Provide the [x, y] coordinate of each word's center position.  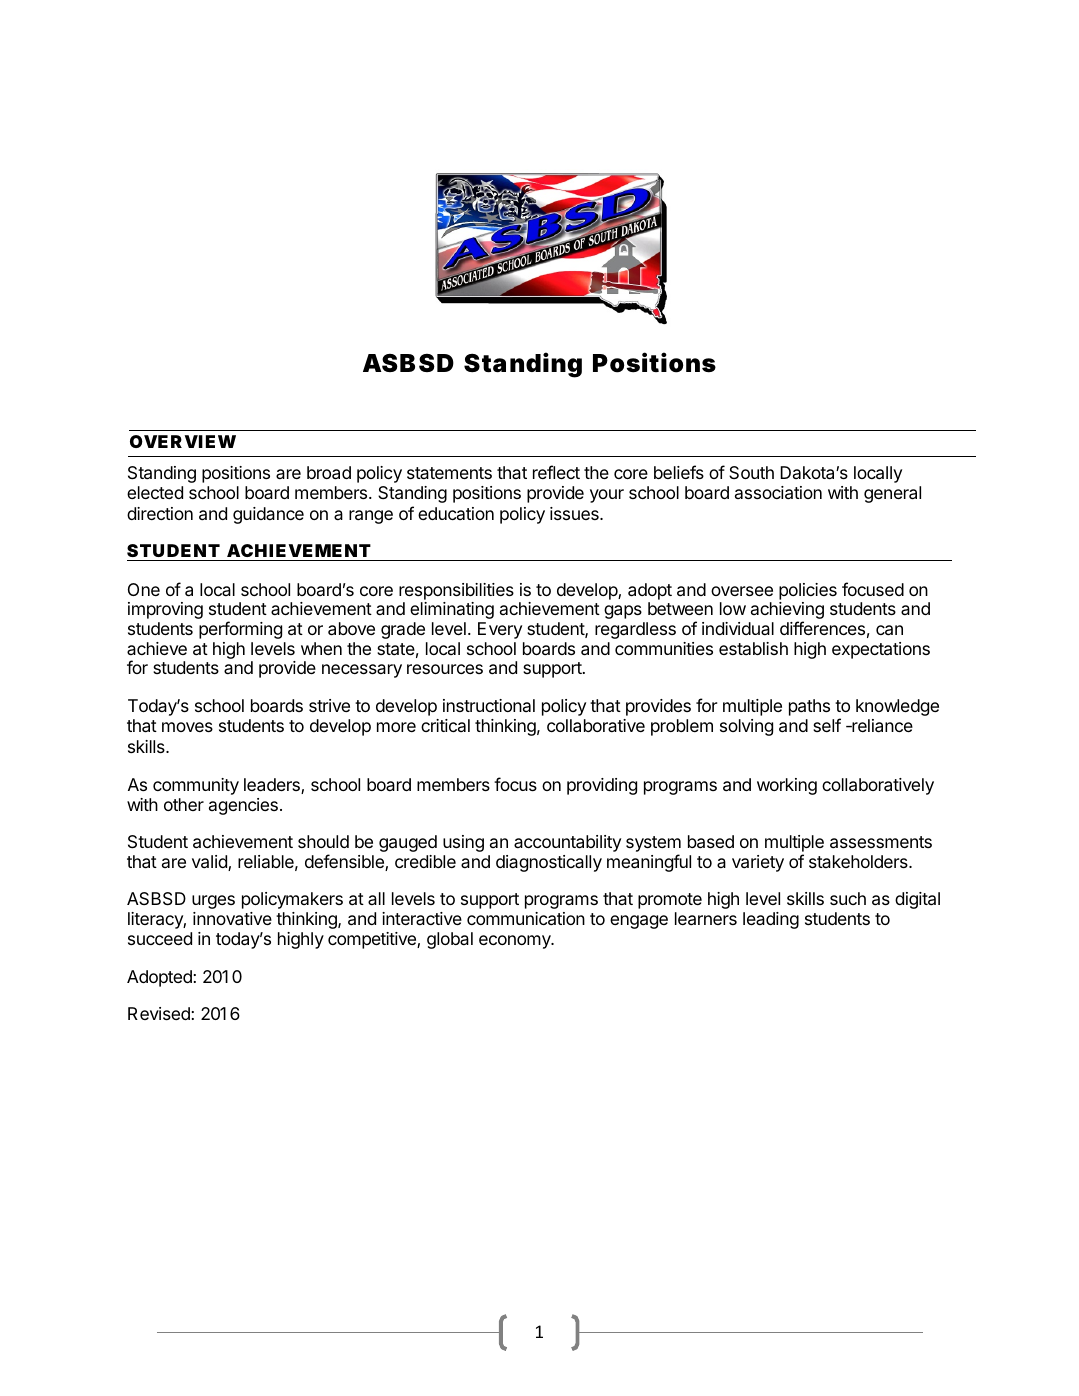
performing [240, 630]
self [827, 725]
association [778, 493]
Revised [159, 1013]
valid [210, 863]
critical [445, 725]
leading [771, 920]
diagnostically [549, 863]
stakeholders [859, 861]
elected [155, 492]
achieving [787, 612]
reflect [556, 472]
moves [187, 727]
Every [500, 630]
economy [516, 942]
